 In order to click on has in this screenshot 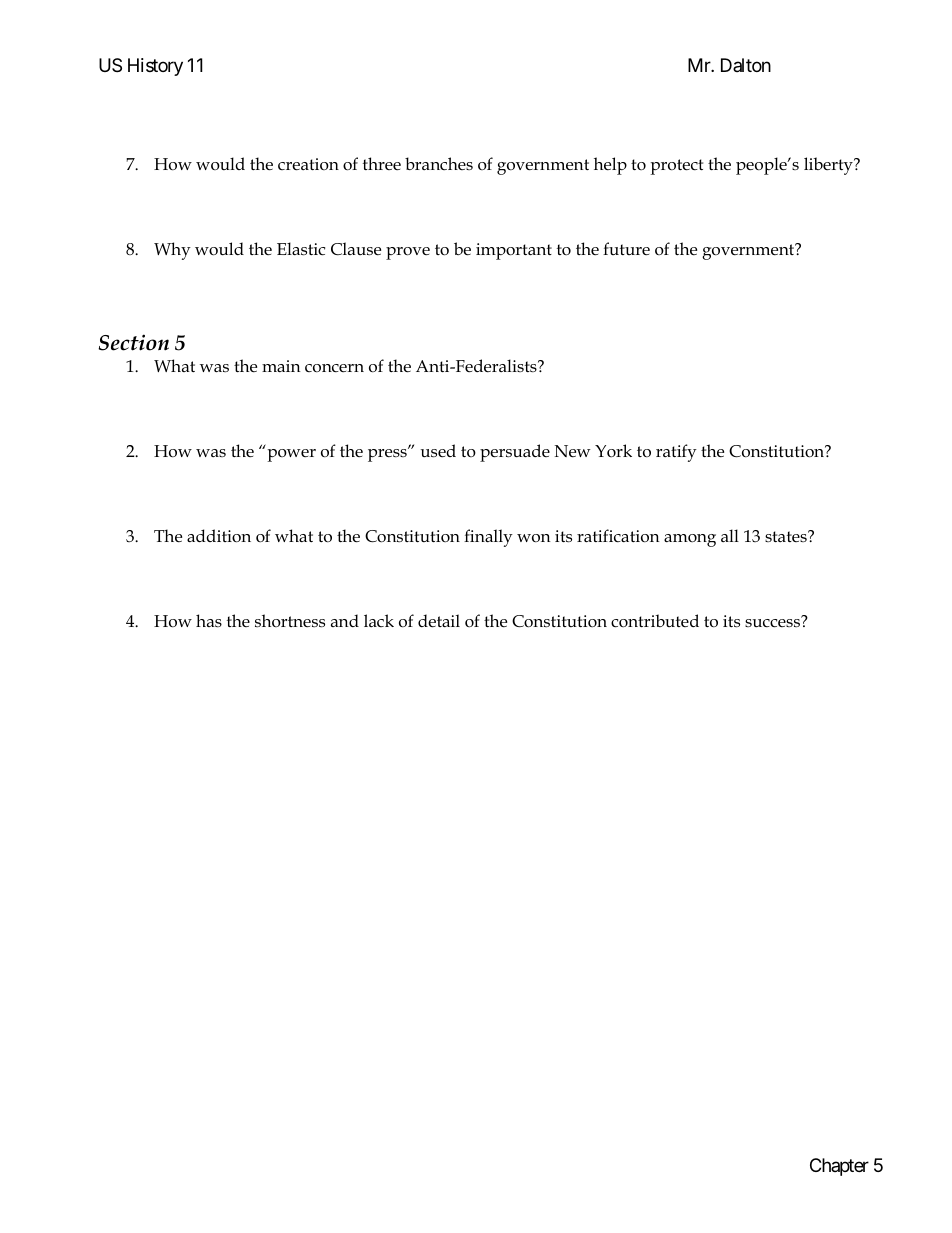, I will do `click(209, 620)`.
